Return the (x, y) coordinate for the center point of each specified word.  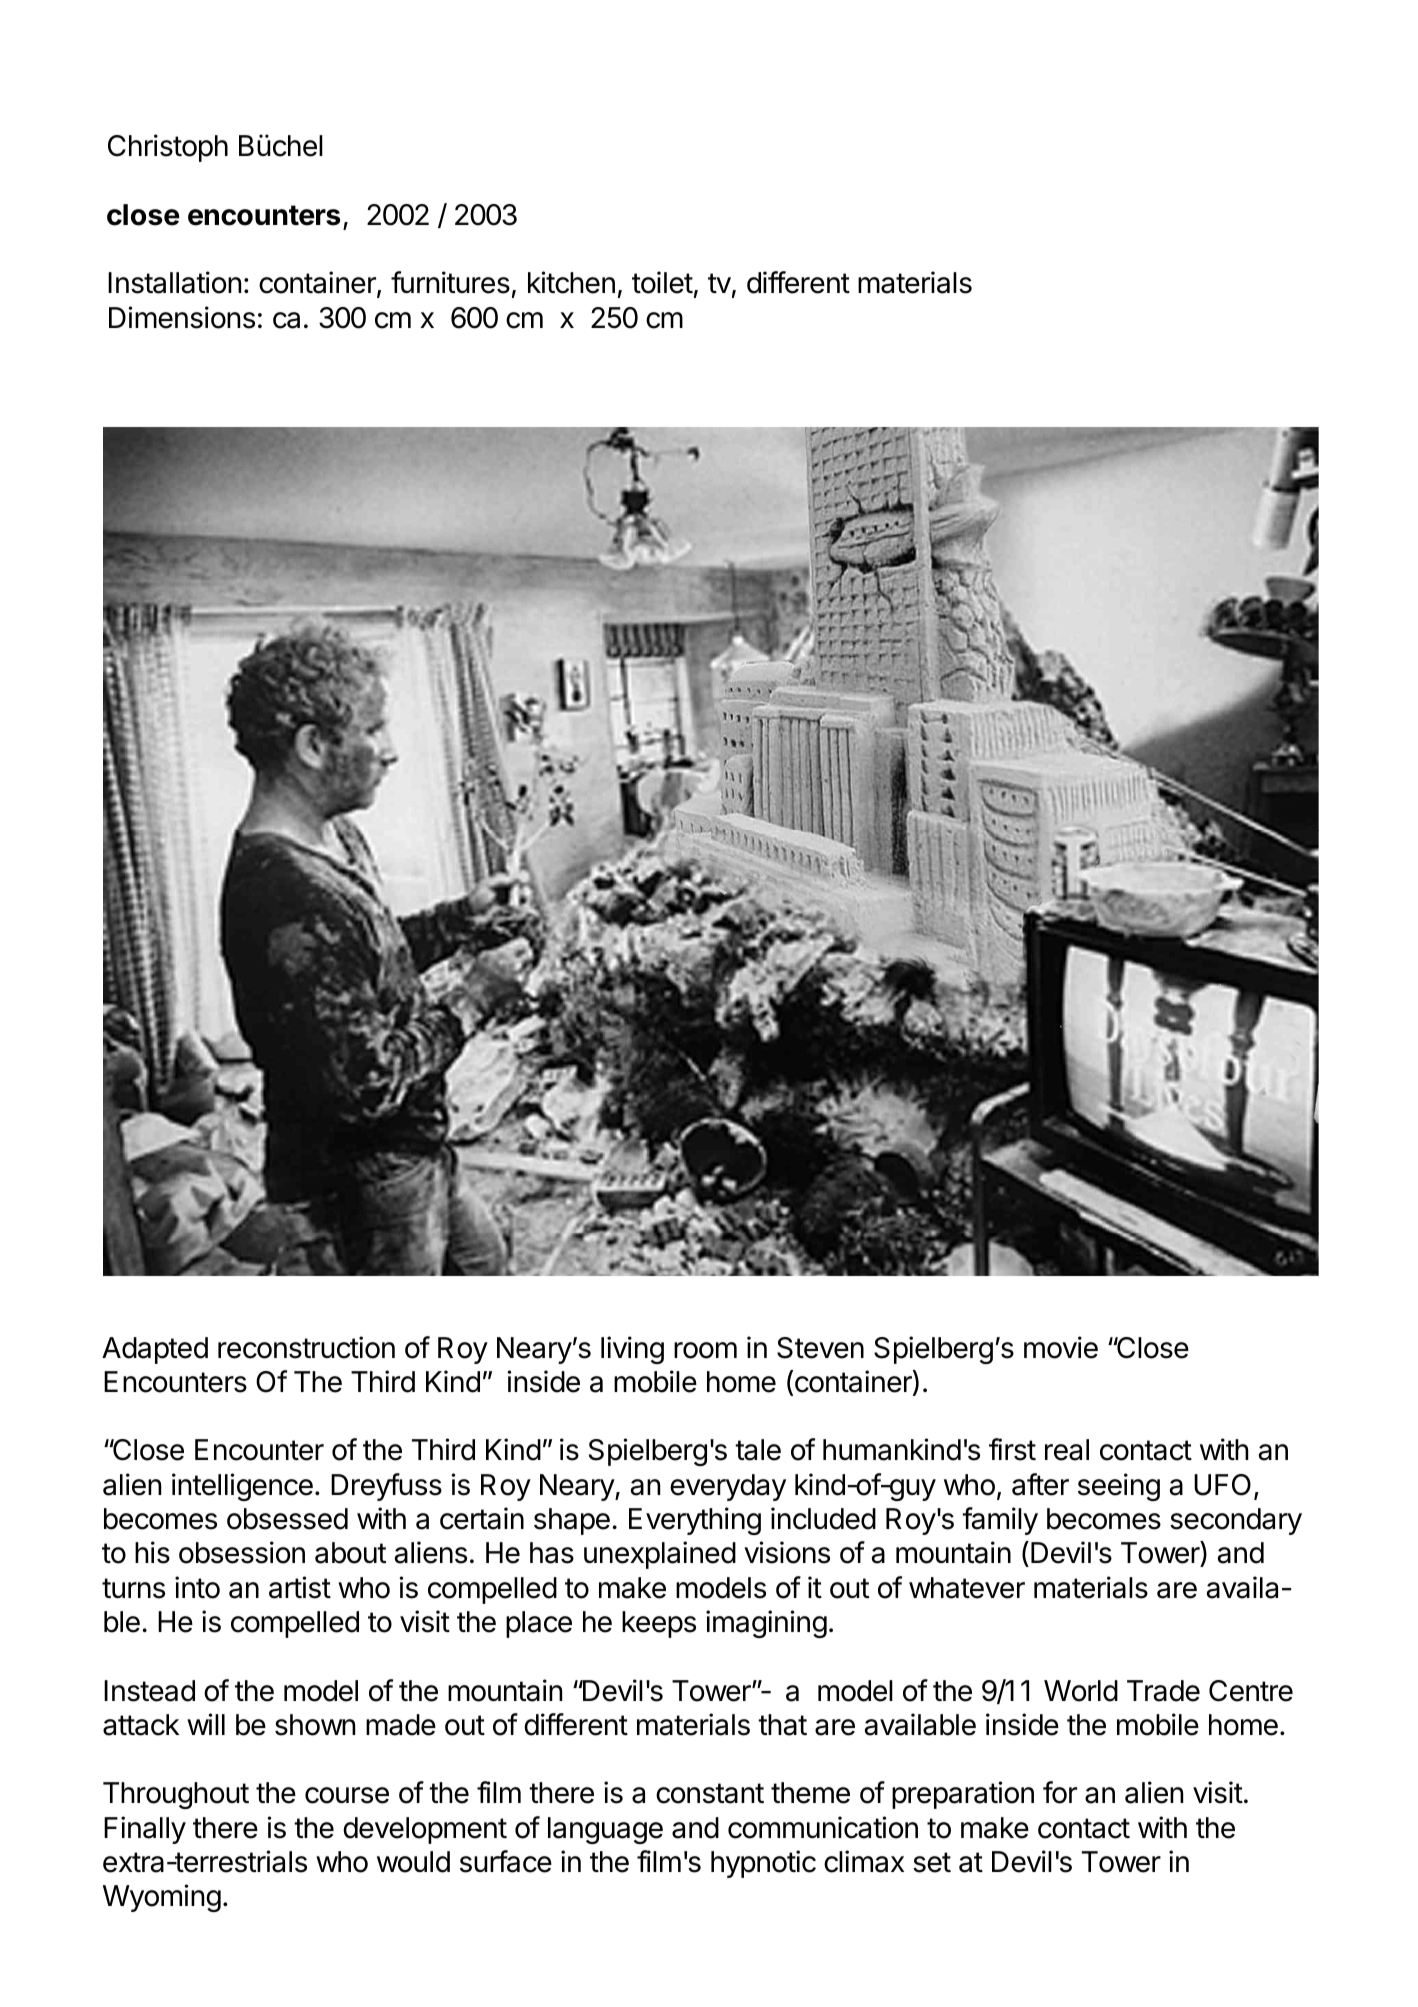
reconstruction (306, 1347)
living (632, 1350)
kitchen (571, 282)
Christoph (168, 148)
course (347, 1795)
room (705, 1350)
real (1067, 1450)
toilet (662, 282)
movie (1061, 1347)
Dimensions (182, 317)
